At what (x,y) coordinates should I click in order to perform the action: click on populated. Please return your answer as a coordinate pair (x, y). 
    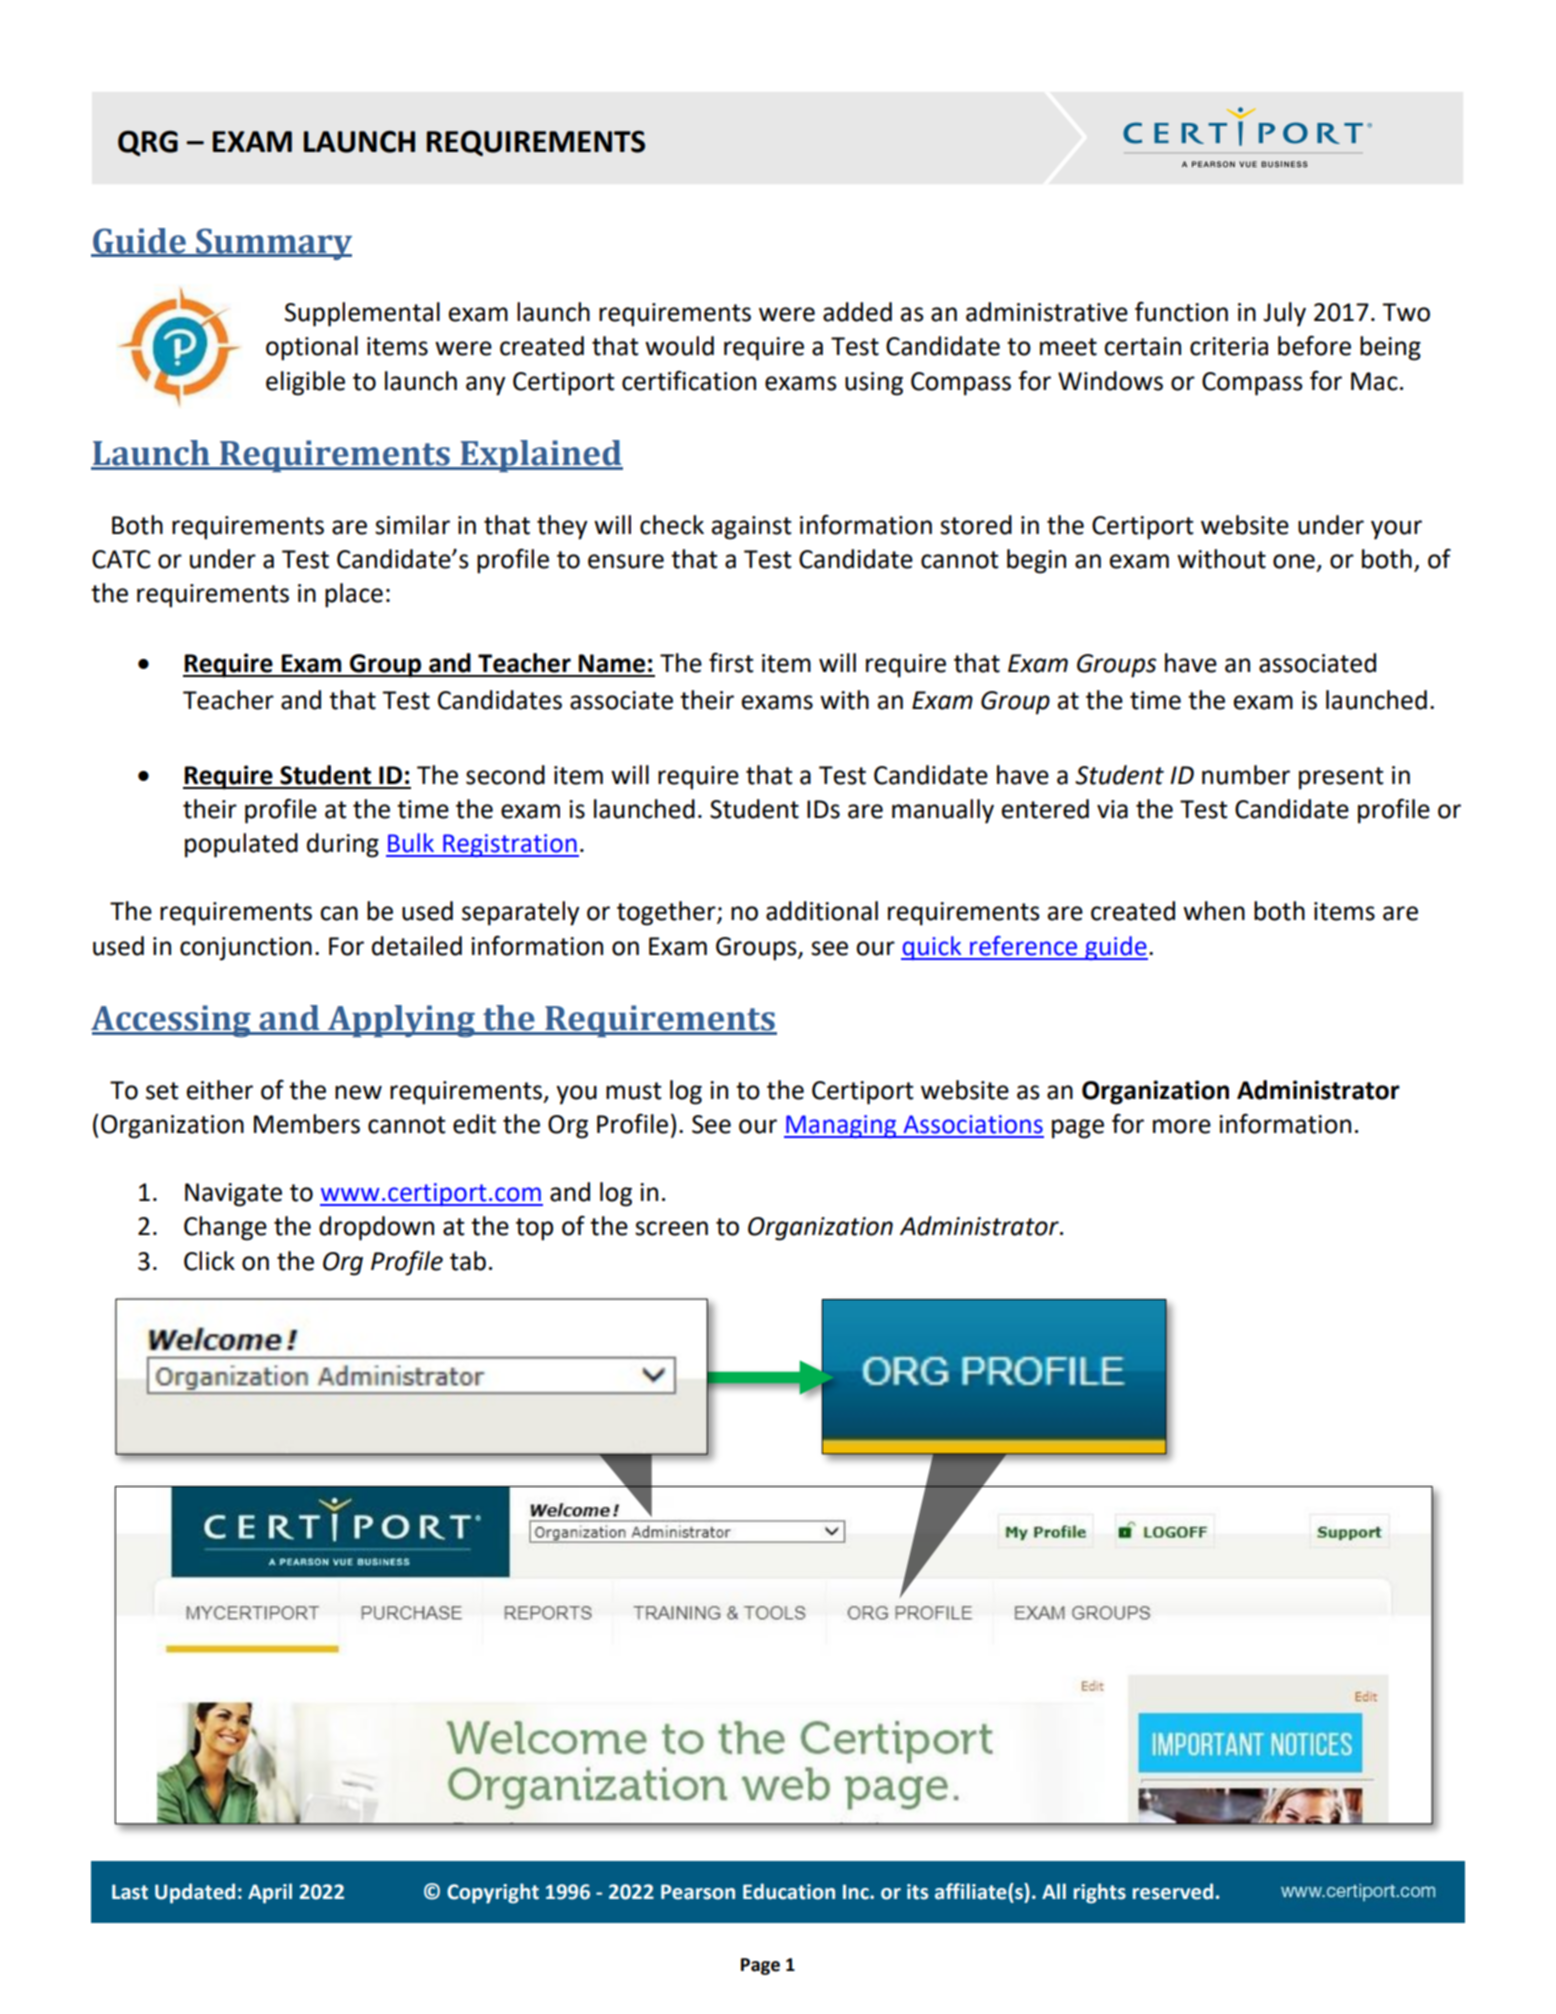
    Looking at the image, I should click on (241, 845).
